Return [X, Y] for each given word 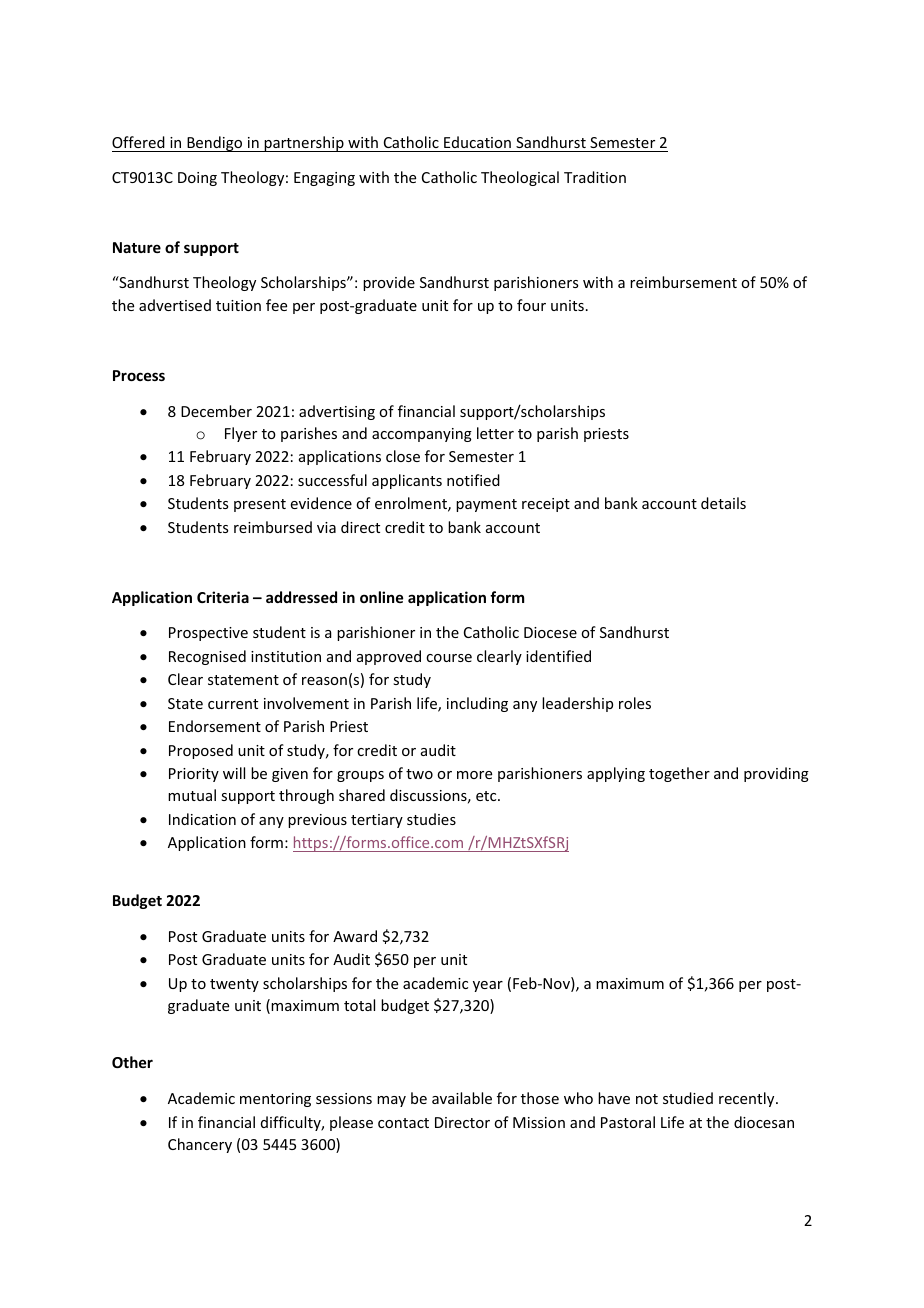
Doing [197, 179]
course [449, 658]
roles [635, 703]
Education [477, 144]
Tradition [595, 177]
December [216, 411]
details [723, 503]
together [679, 774]
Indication [202, 819]
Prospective [208, 634]
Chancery [200, 1145]
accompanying [422, 435]
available [462, 1098]
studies [431, 819]
